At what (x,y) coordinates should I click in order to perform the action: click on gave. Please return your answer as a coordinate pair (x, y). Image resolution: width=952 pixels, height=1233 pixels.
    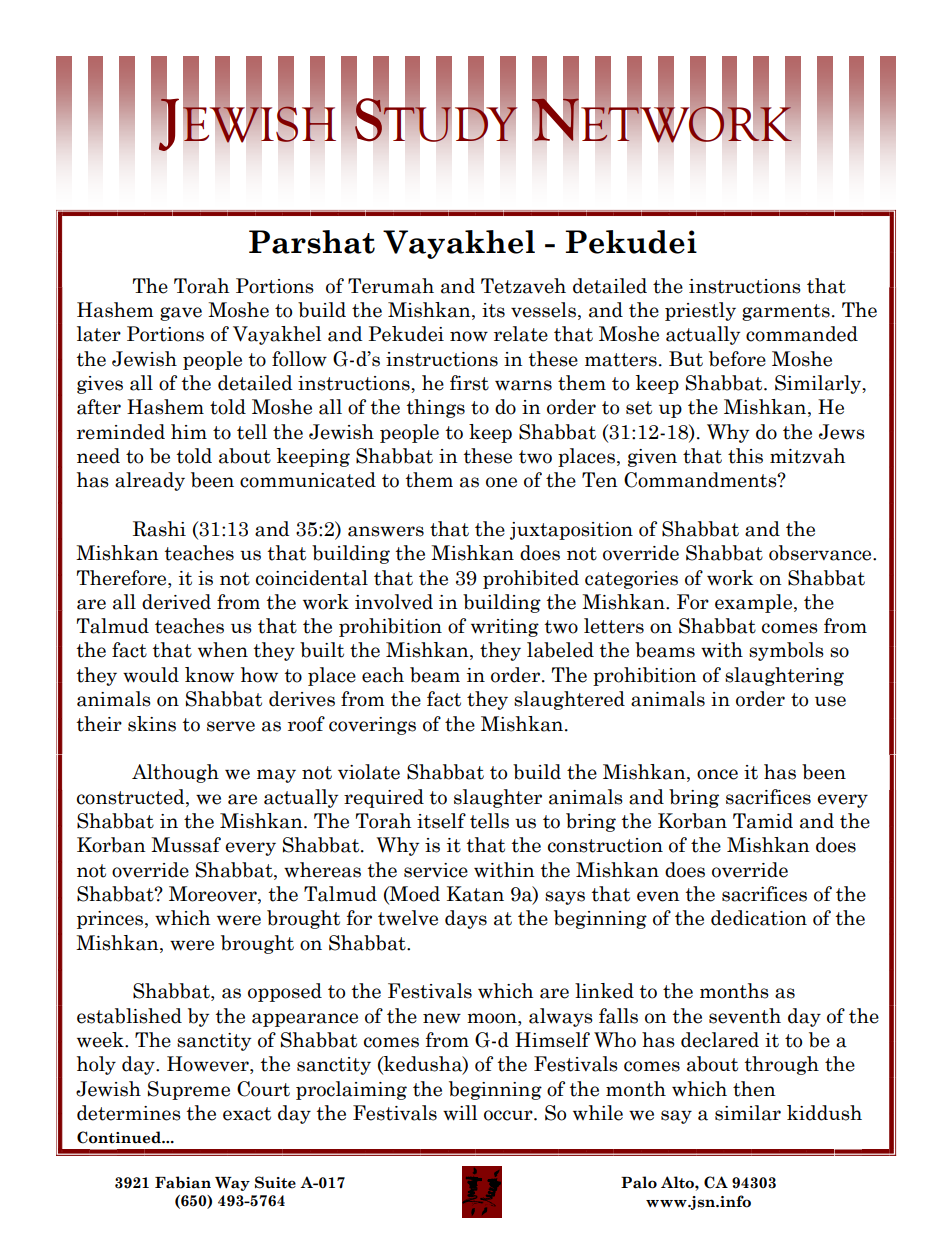
    Looking at the image, I should click on (181, 314).
